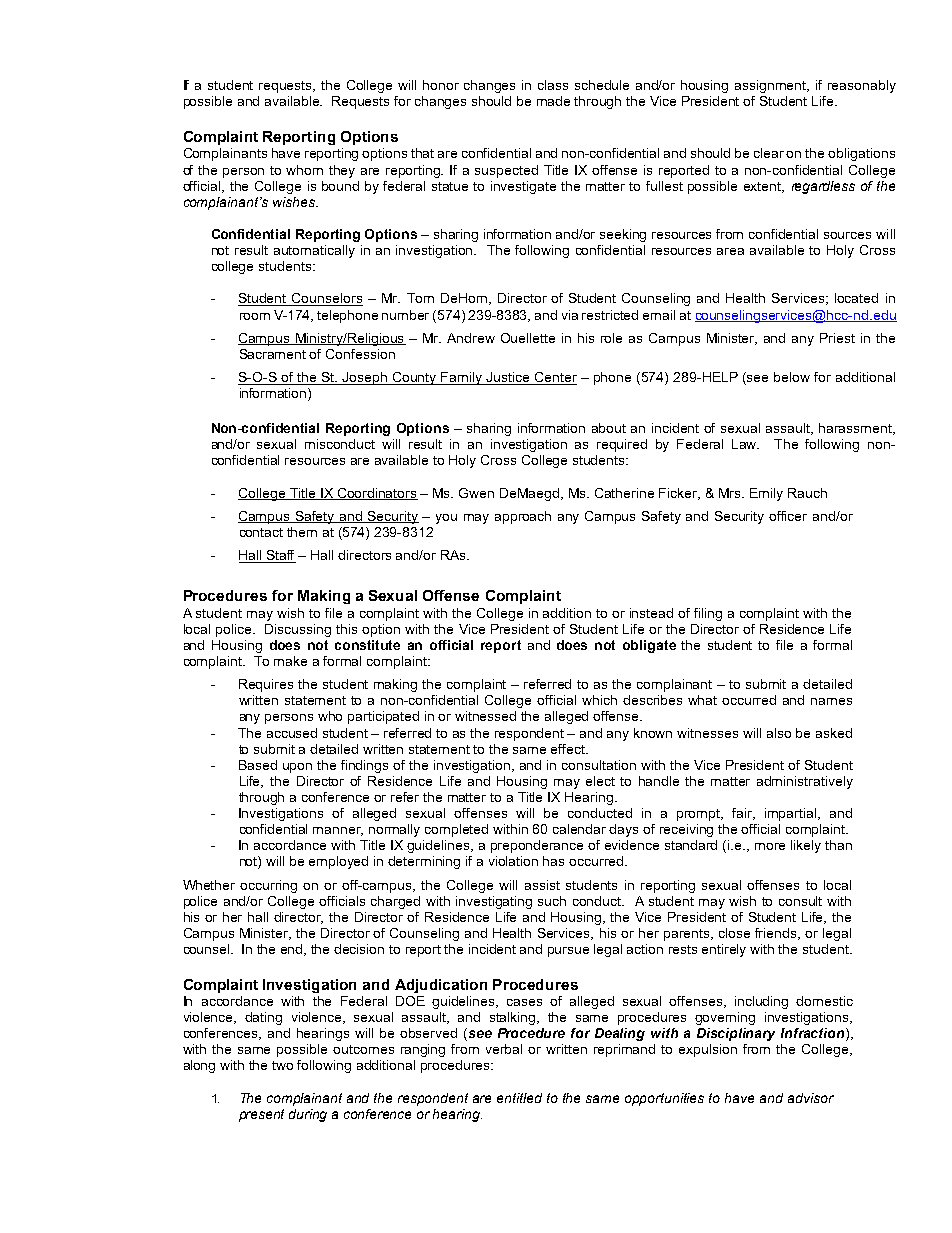 The image size is (952, 1233). I want to click on Sacrament, so click(273, 354).
